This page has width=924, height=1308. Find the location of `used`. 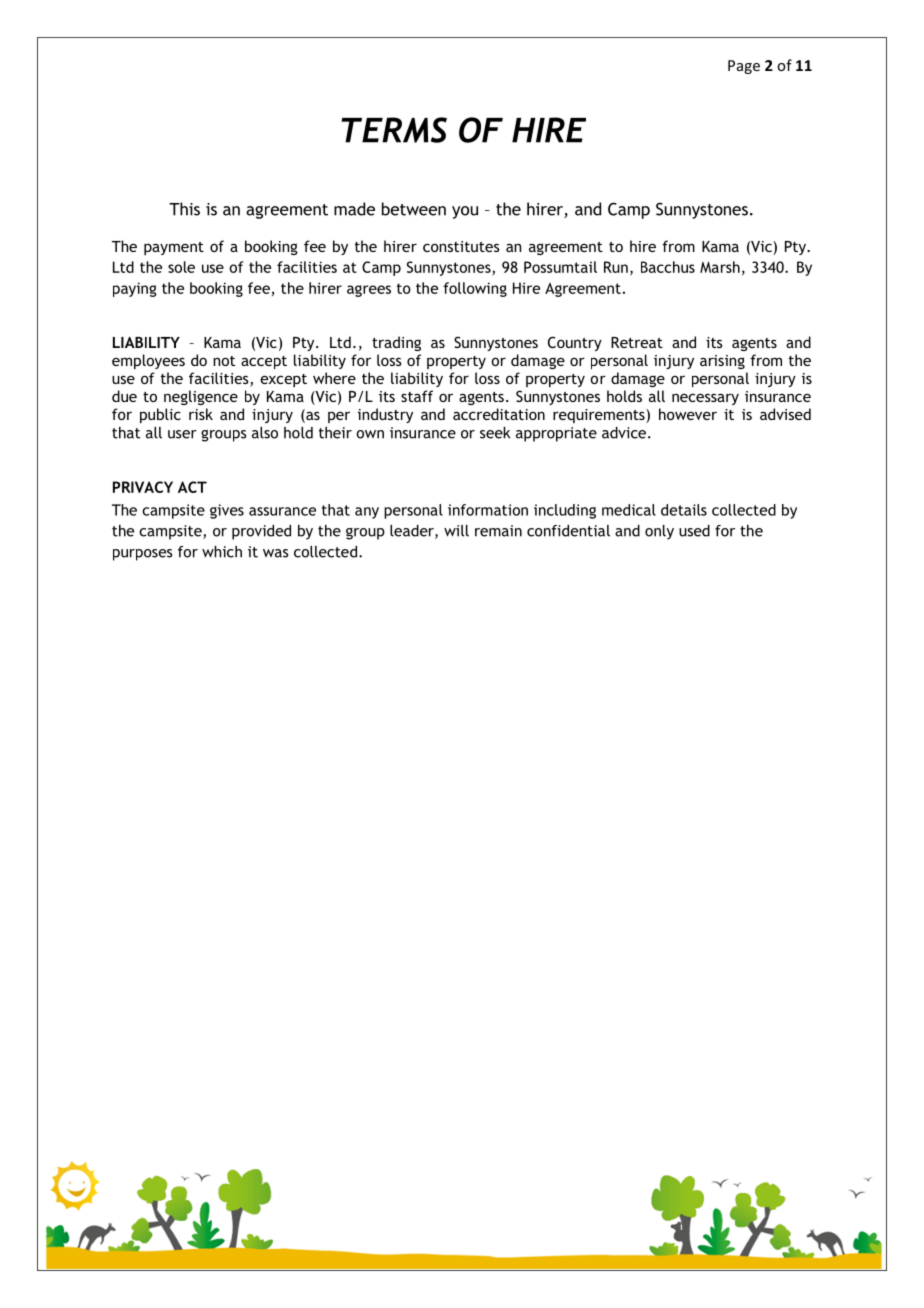

used is located at coordinates (694, 531).
